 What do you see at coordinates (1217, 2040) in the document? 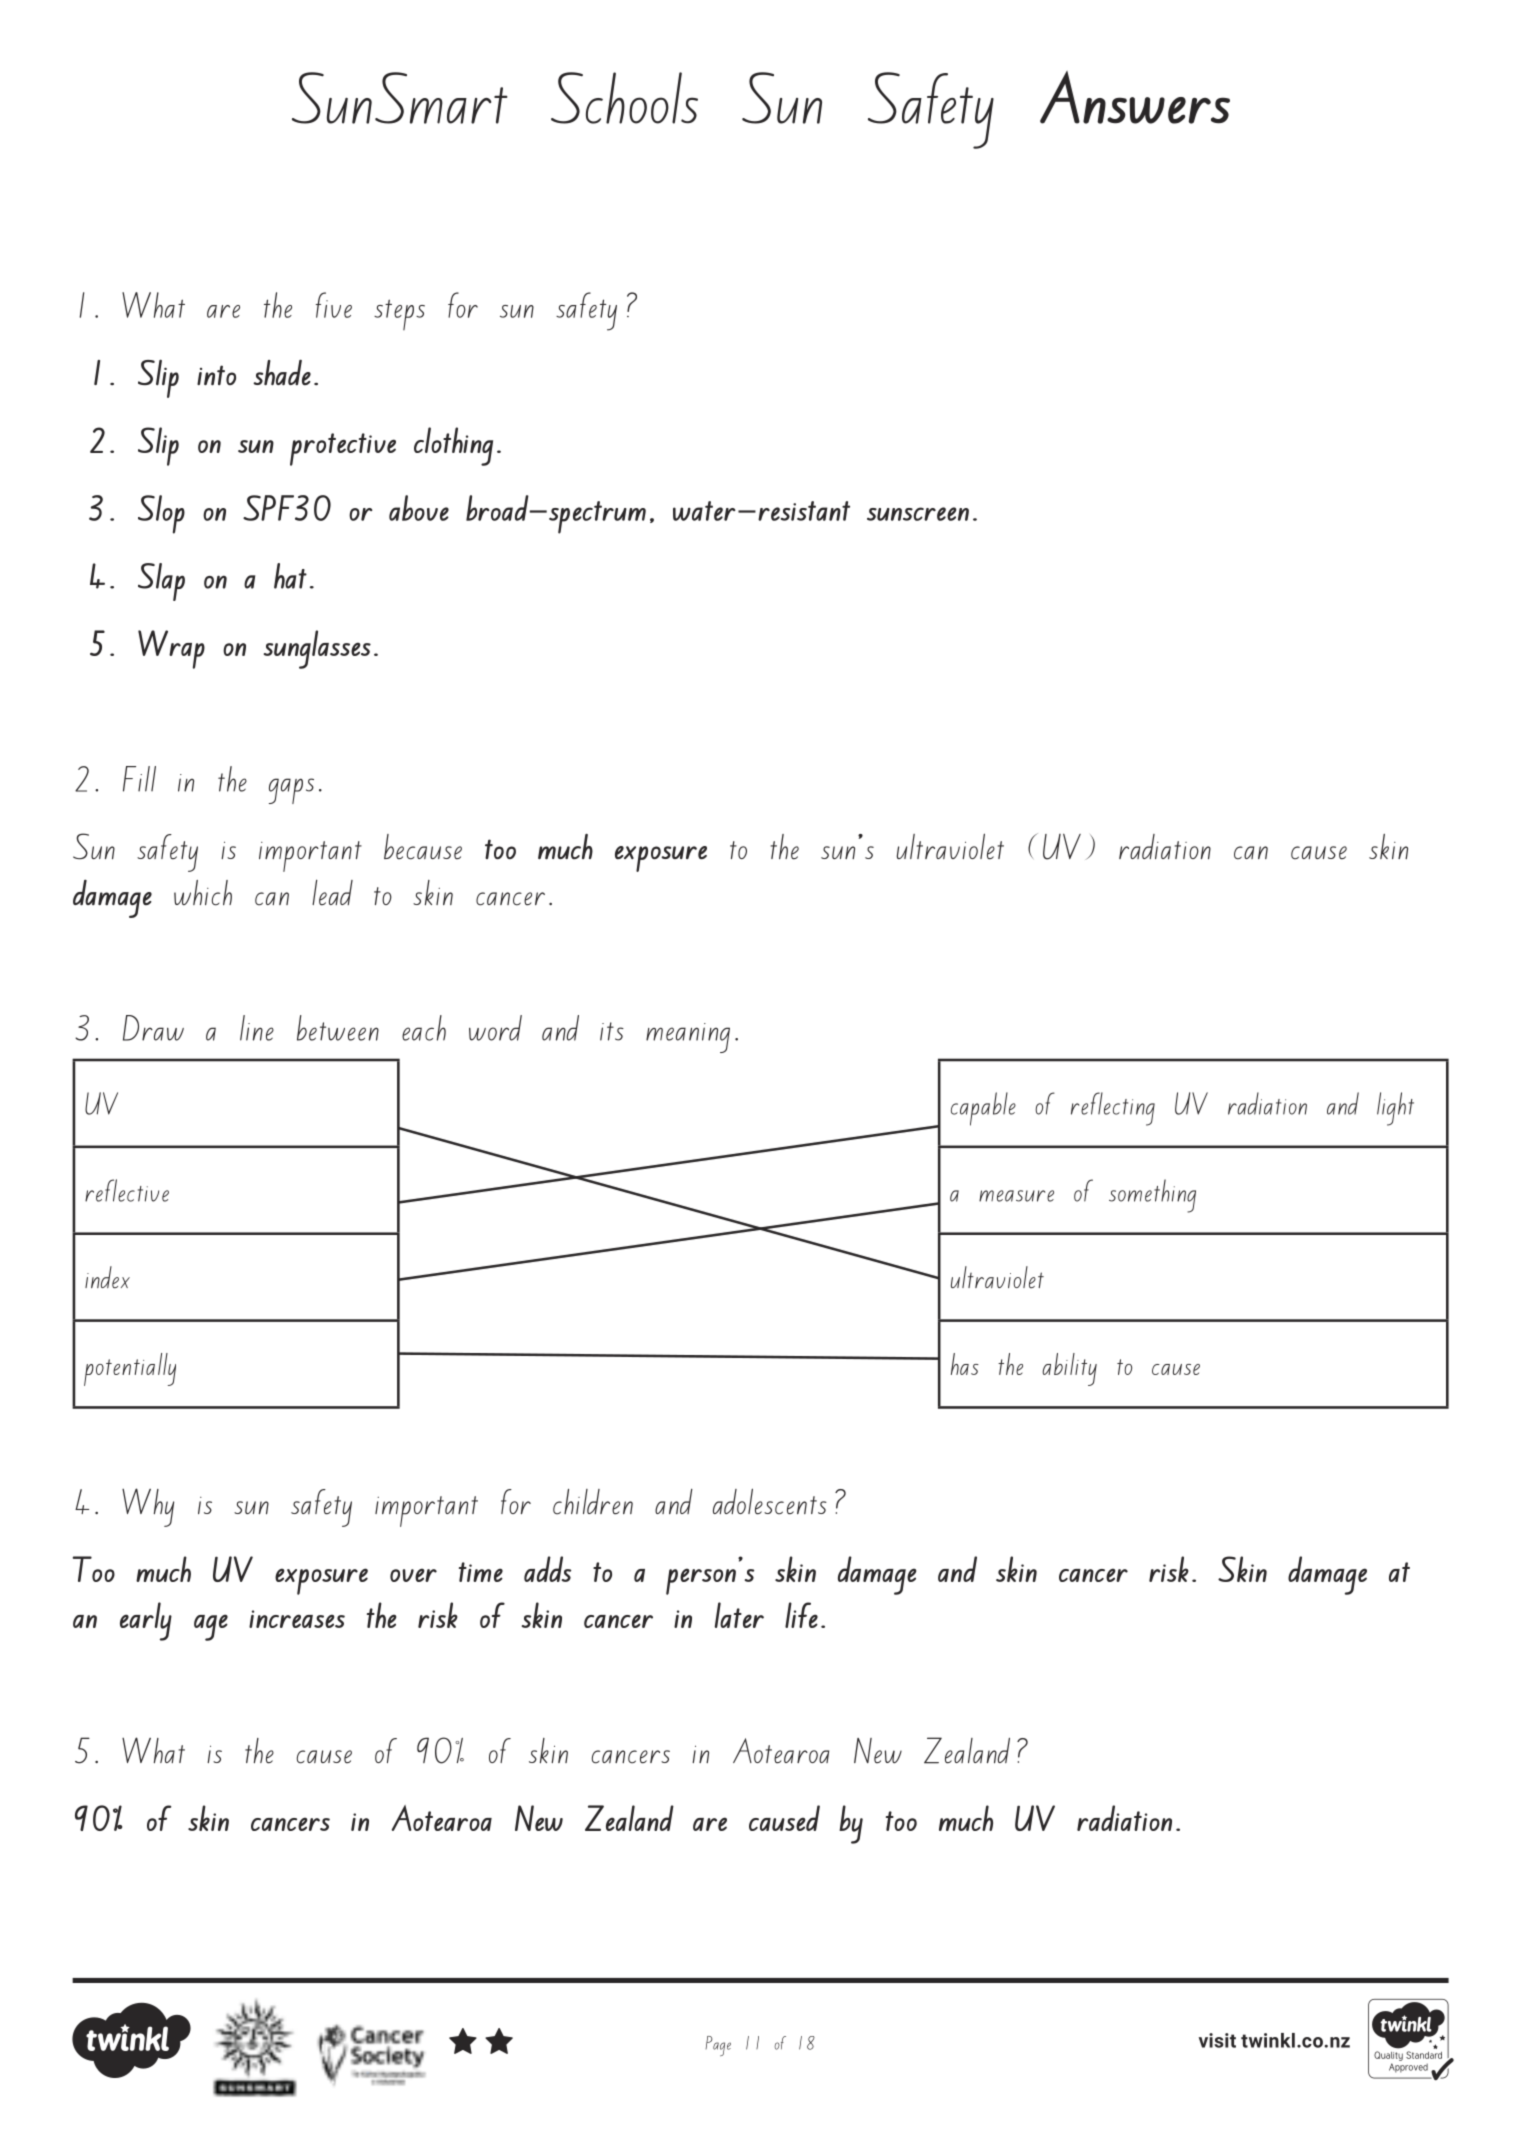
I see `visit` at bounding box center [1217, 2040].
